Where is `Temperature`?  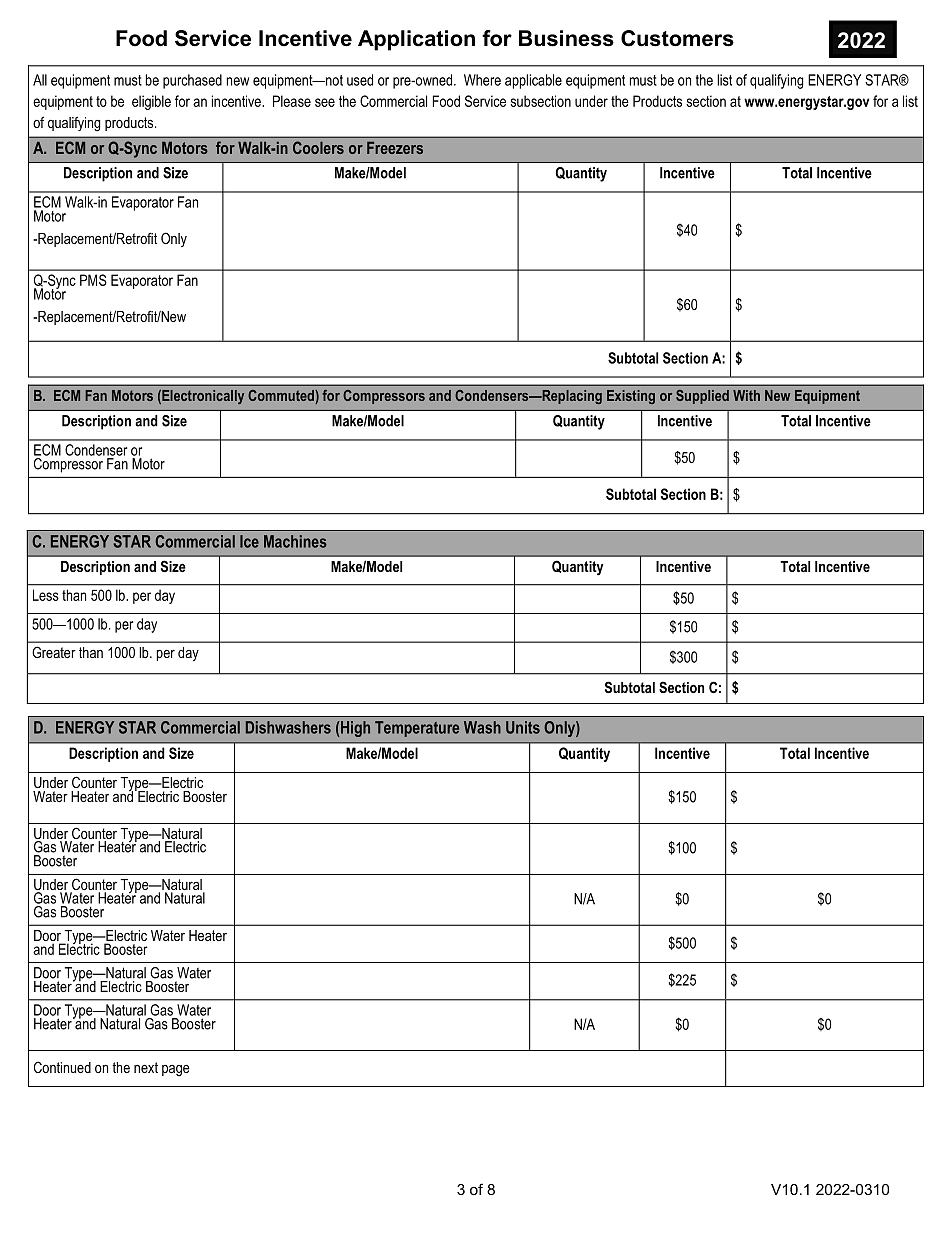
Temperature is located at coordinates (417, 729).
